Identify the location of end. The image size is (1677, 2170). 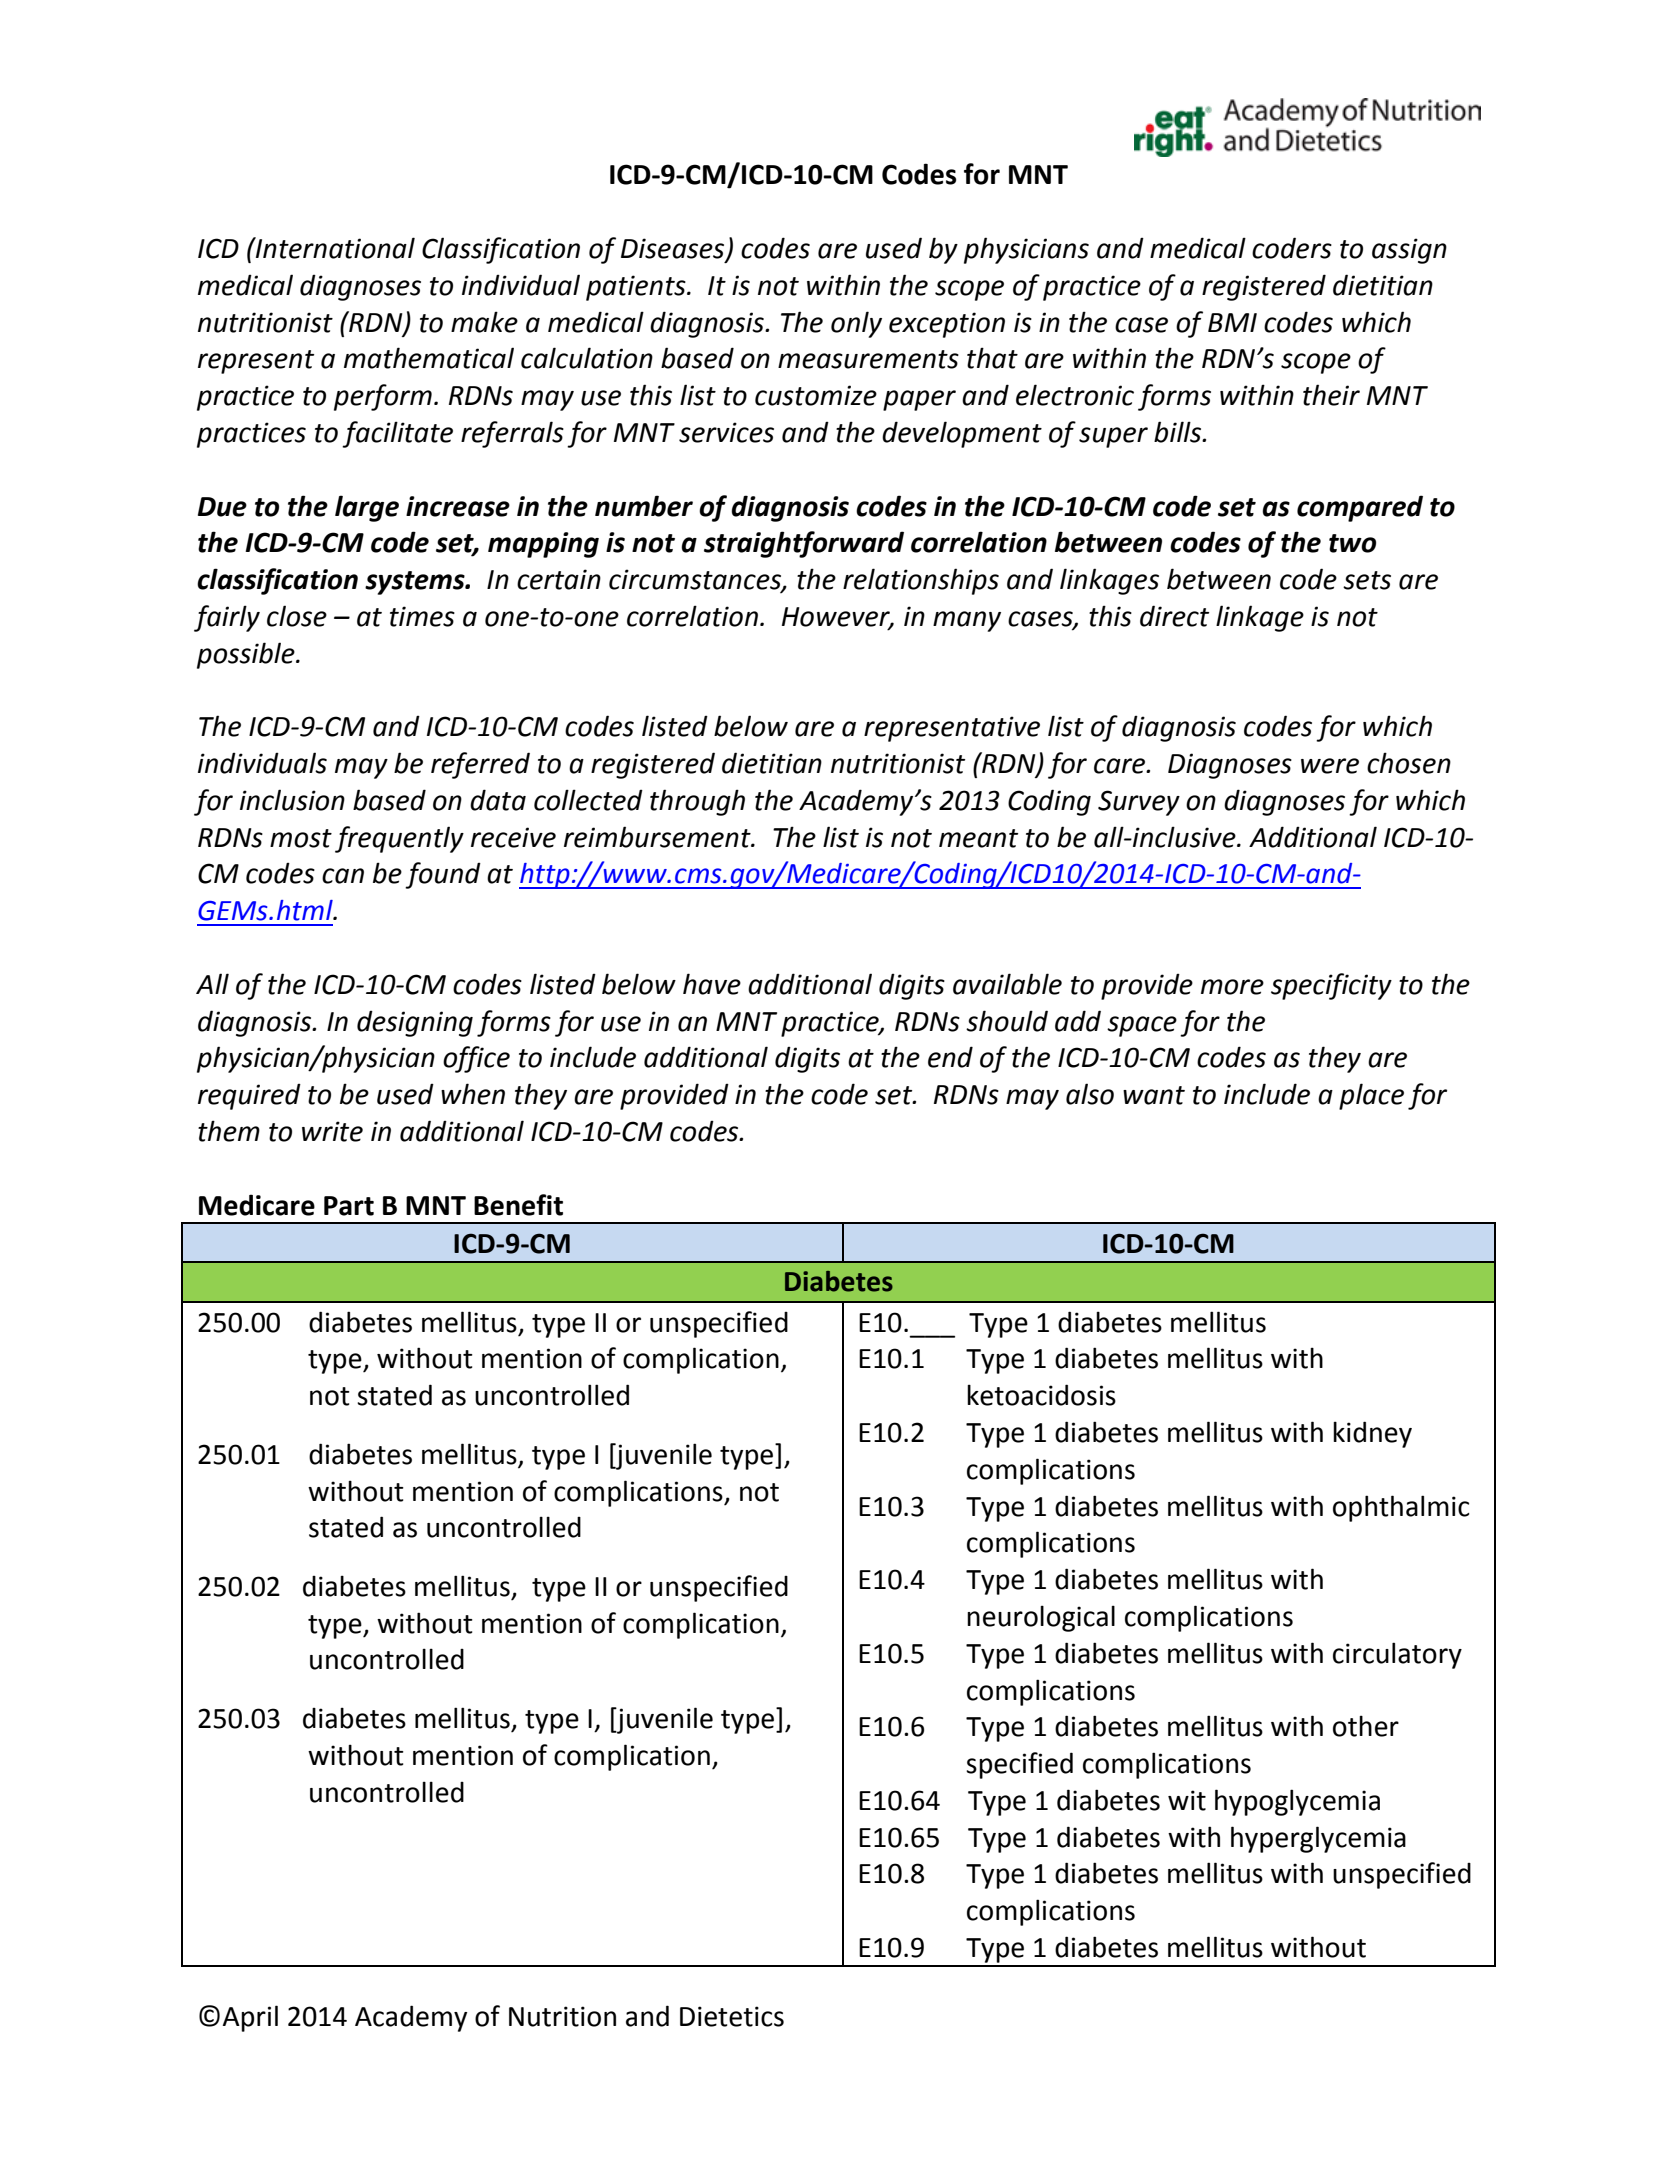
(950, 1057).
